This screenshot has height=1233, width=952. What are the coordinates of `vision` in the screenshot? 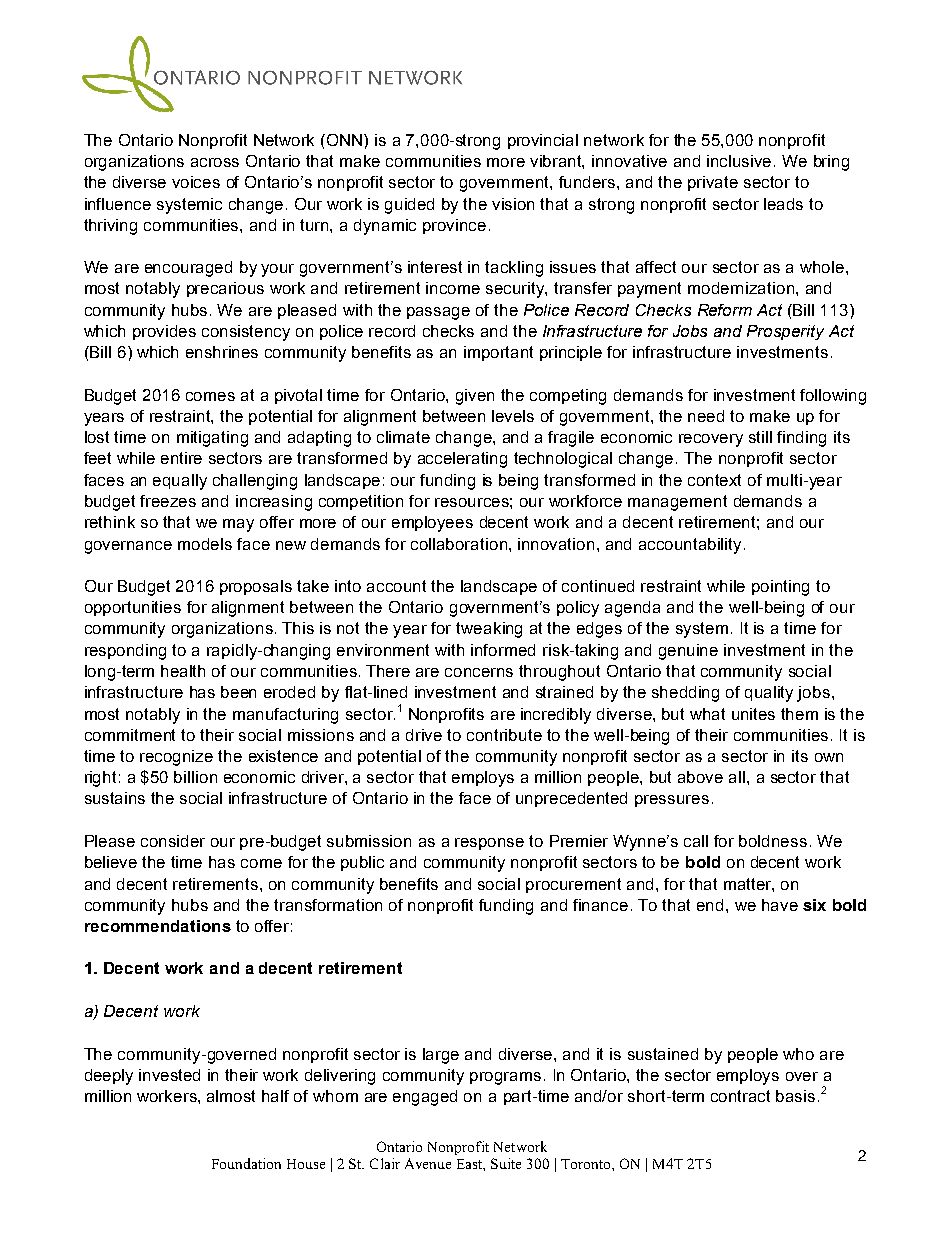 It's located at (513, 204).
